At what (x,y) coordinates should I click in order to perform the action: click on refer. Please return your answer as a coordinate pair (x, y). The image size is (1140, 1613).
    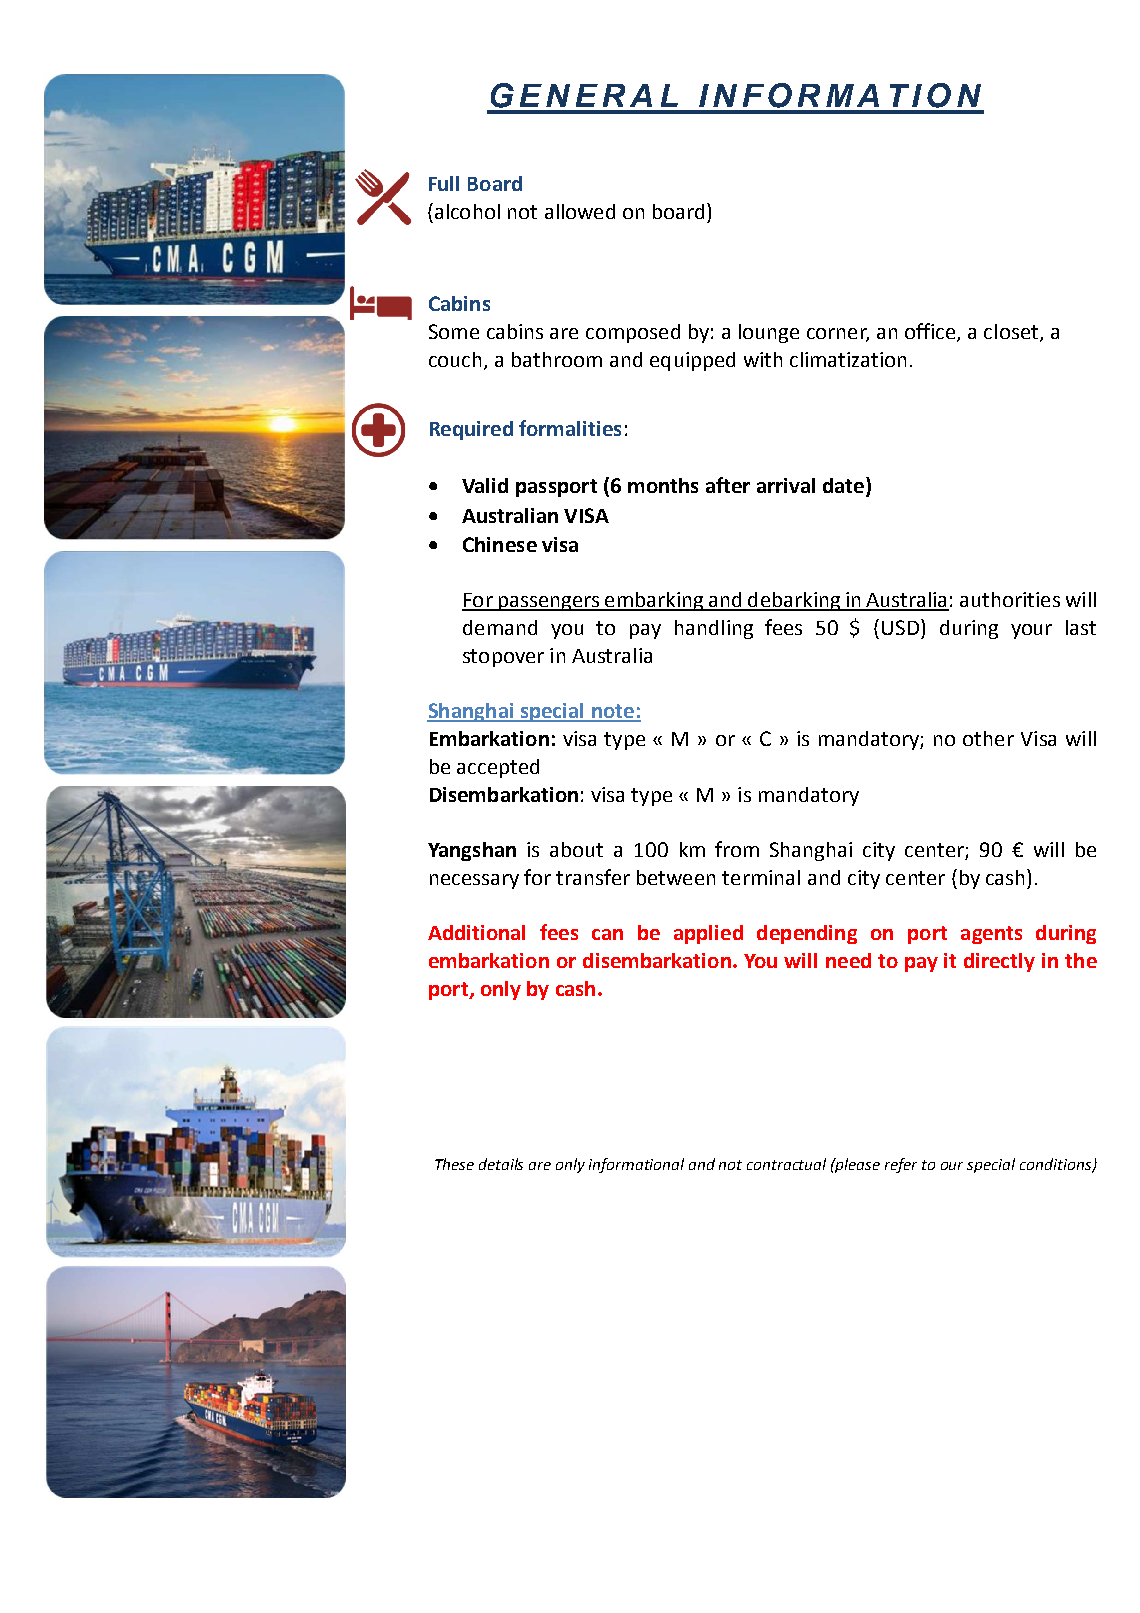
    Looking at the image, I should click on (901, 1165).
